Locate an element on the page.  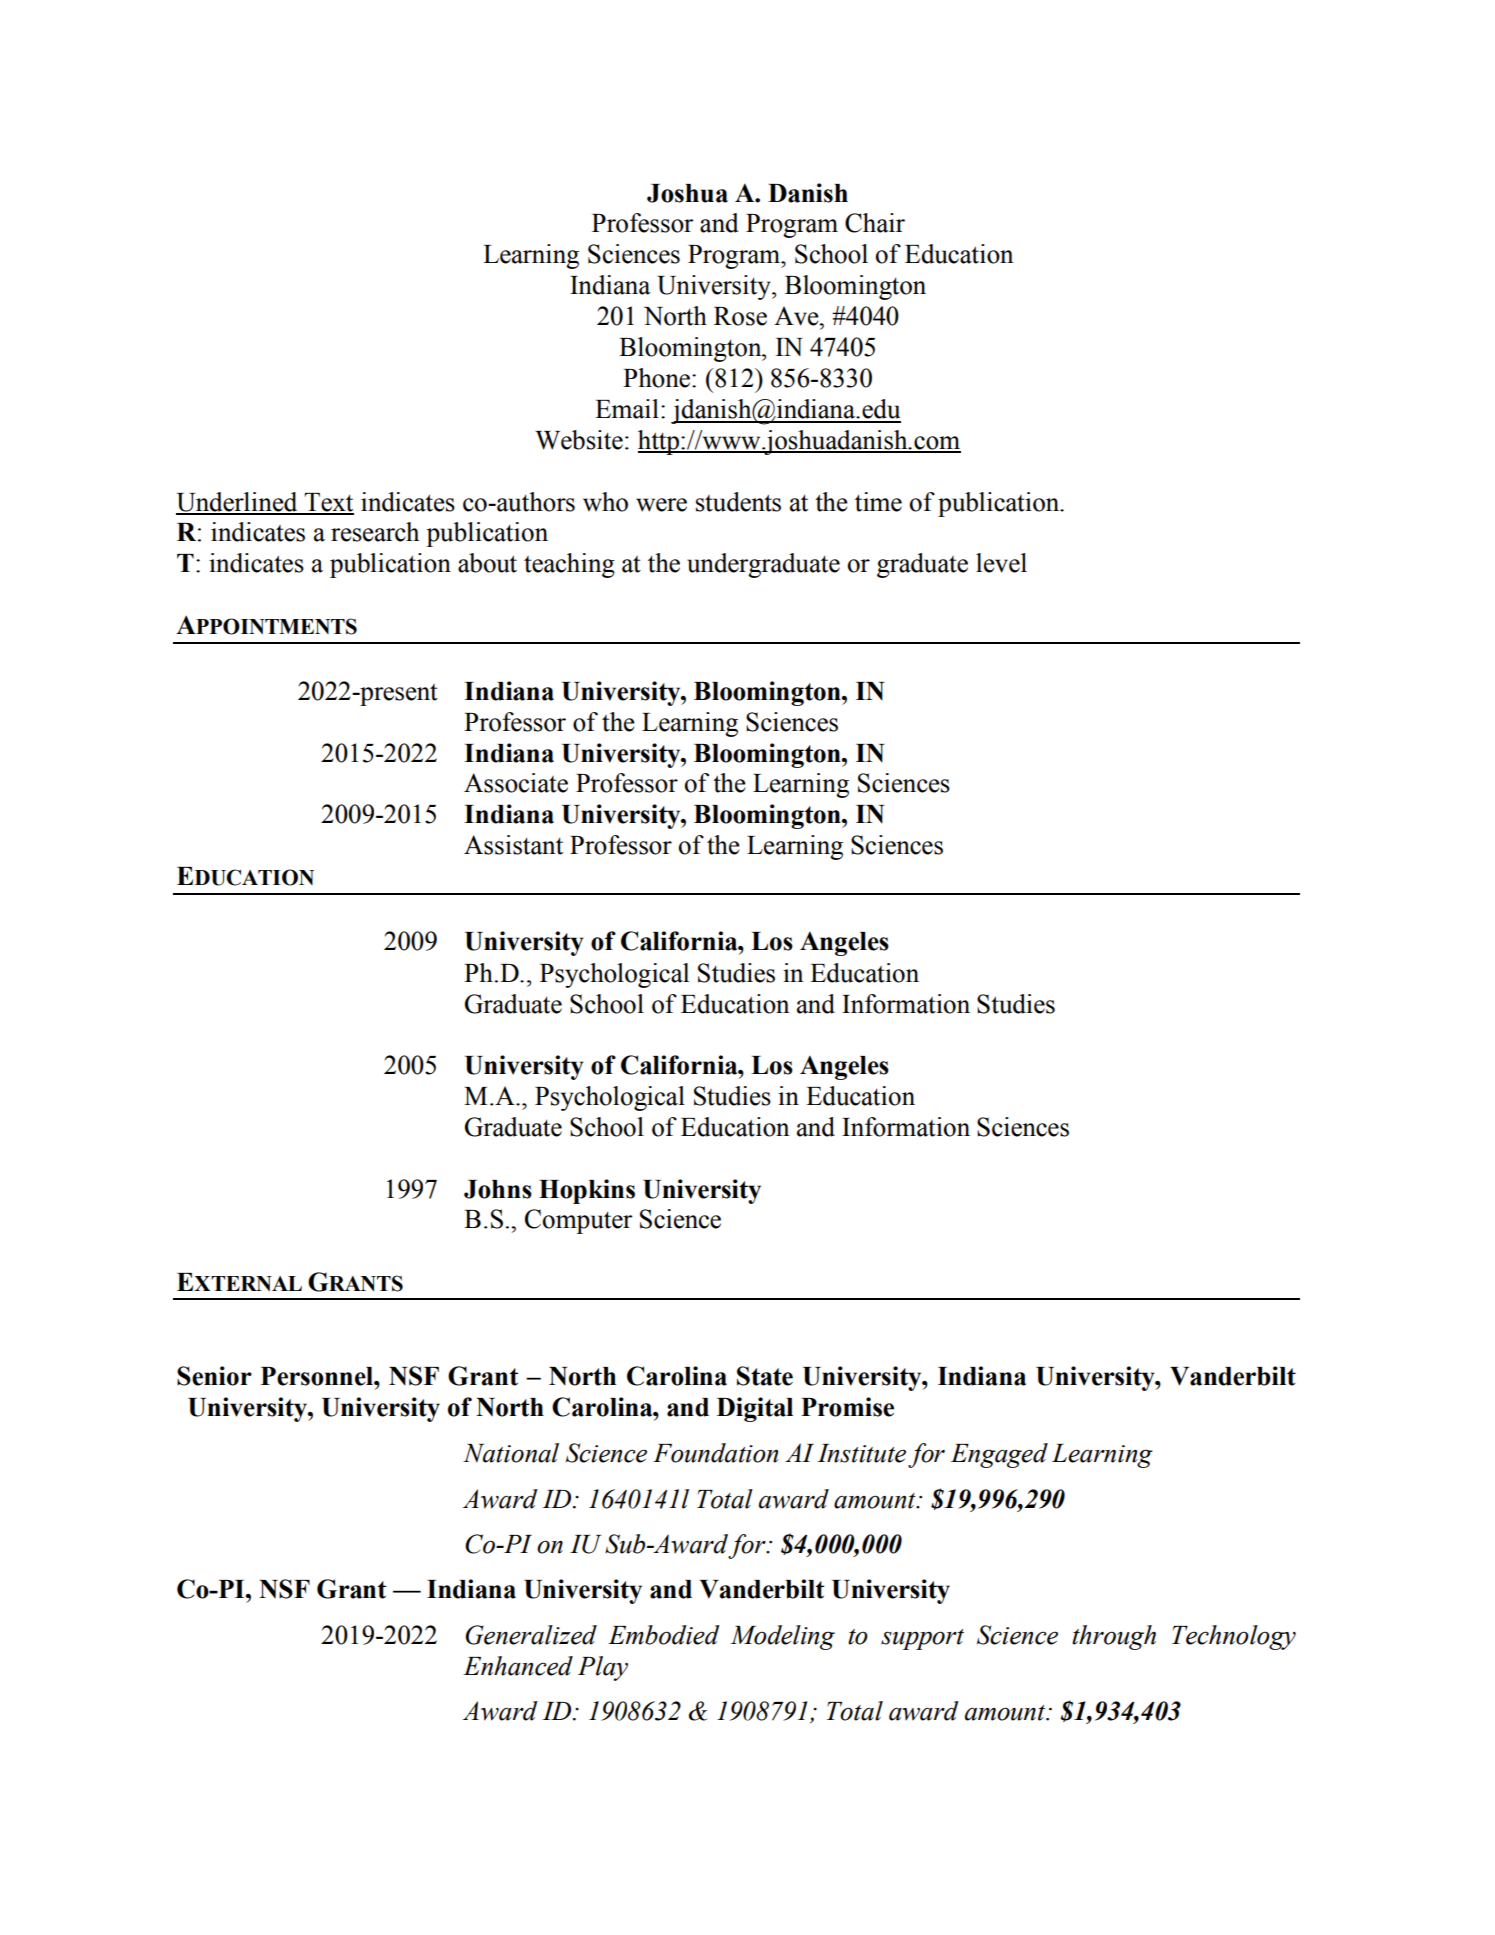
Enhanced is located at coordinates (518, 1666).
